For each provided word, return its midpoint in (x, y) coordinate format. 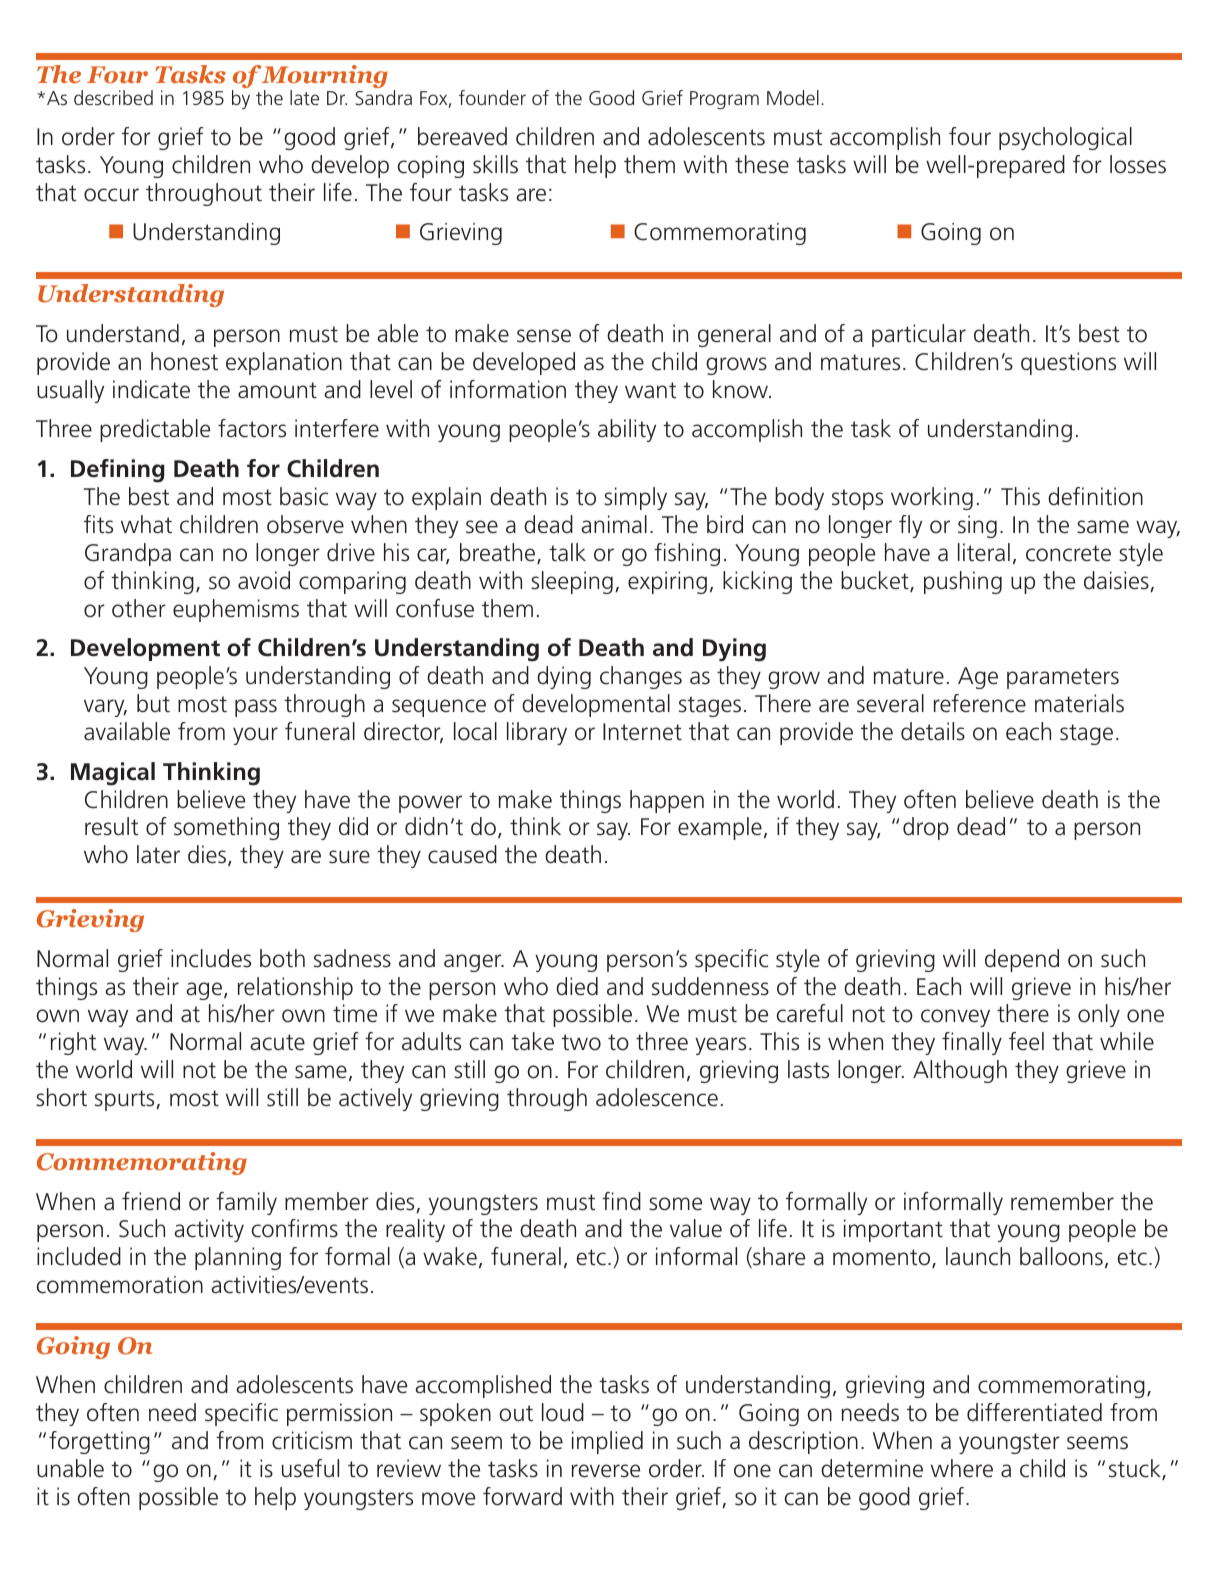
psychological (1065, 138)
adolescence (657, 1097)
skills (495, 164)
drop (926, 828)
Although (960, 1071)
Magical (113, 774)
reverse (606, 1471)
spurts (126, 1100)
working (932, 498)
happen (667, 801)
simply (635, 498)
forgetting (99, 1442)
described (113, 97)
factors (252, 428)
